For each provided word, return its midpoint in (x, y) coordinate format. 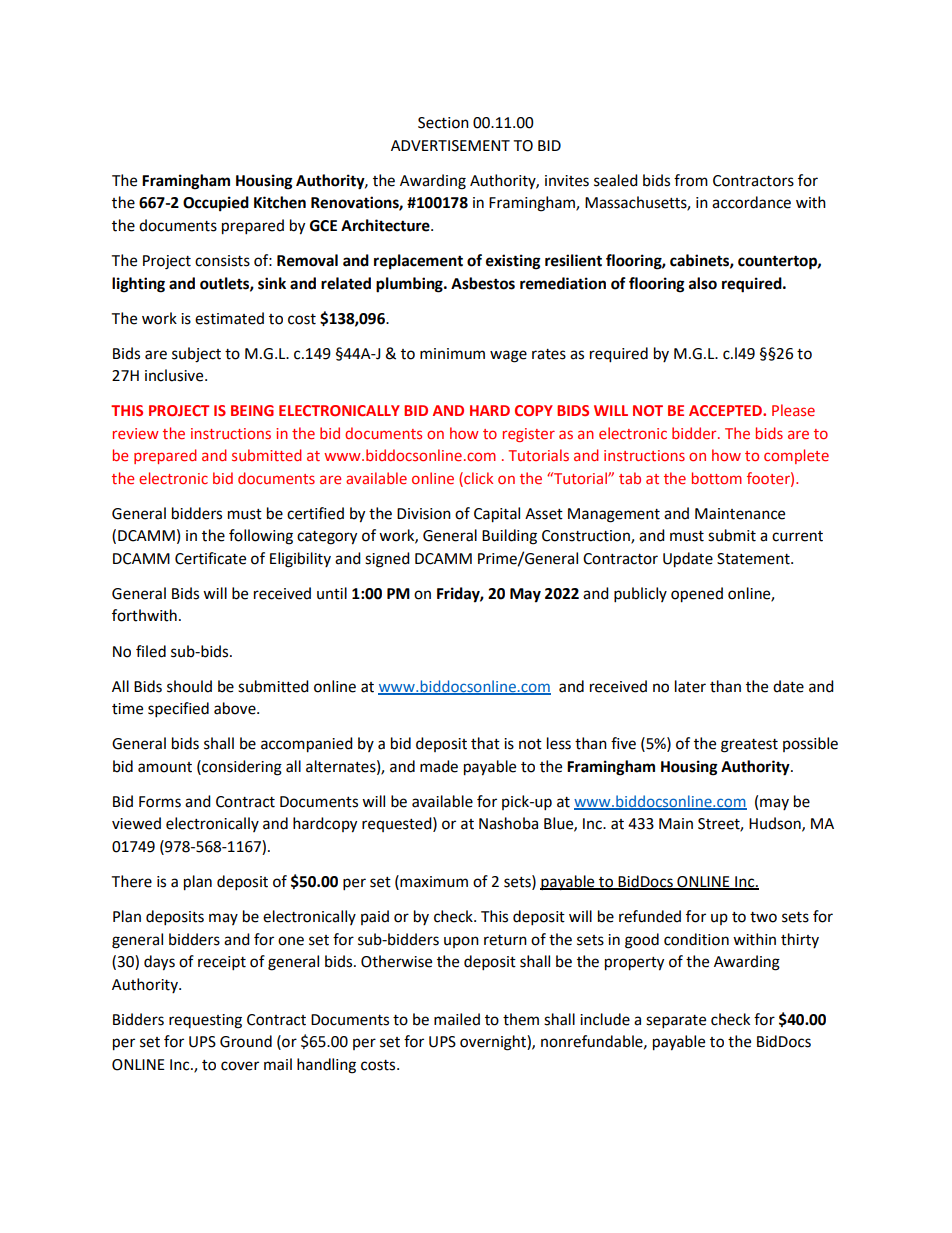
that (485, 743)
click (477, 478)
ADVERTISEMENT (450, 146)
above (236, 708)
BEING (252, 410)
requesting (205, 1021)
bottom (717, 478)
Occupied (216, 204)
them (521, 1019)
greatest (749, 746)
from (691, 180)
